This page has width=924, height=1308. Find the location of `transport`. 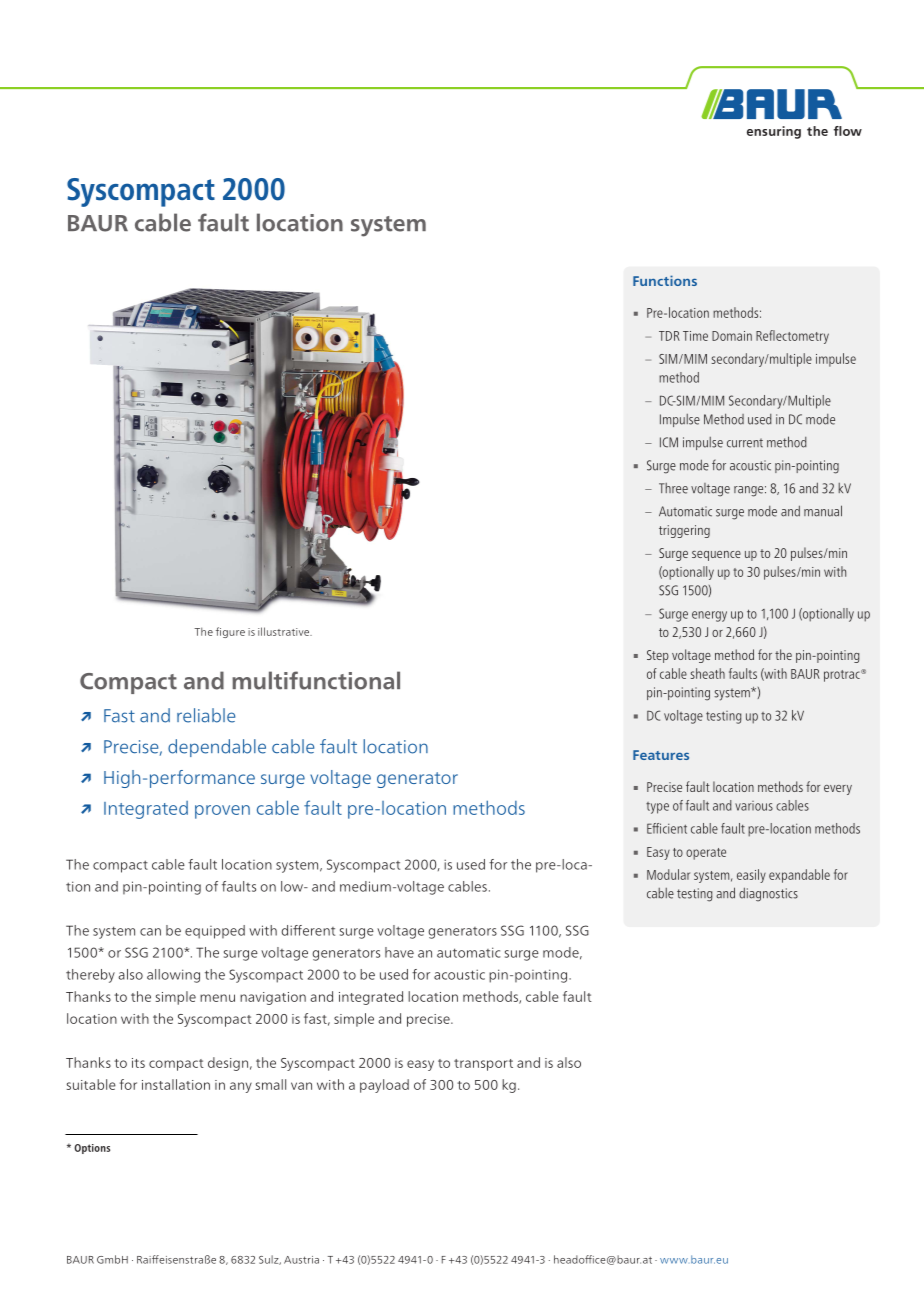

transport is located at coordinates (483, 1065).
